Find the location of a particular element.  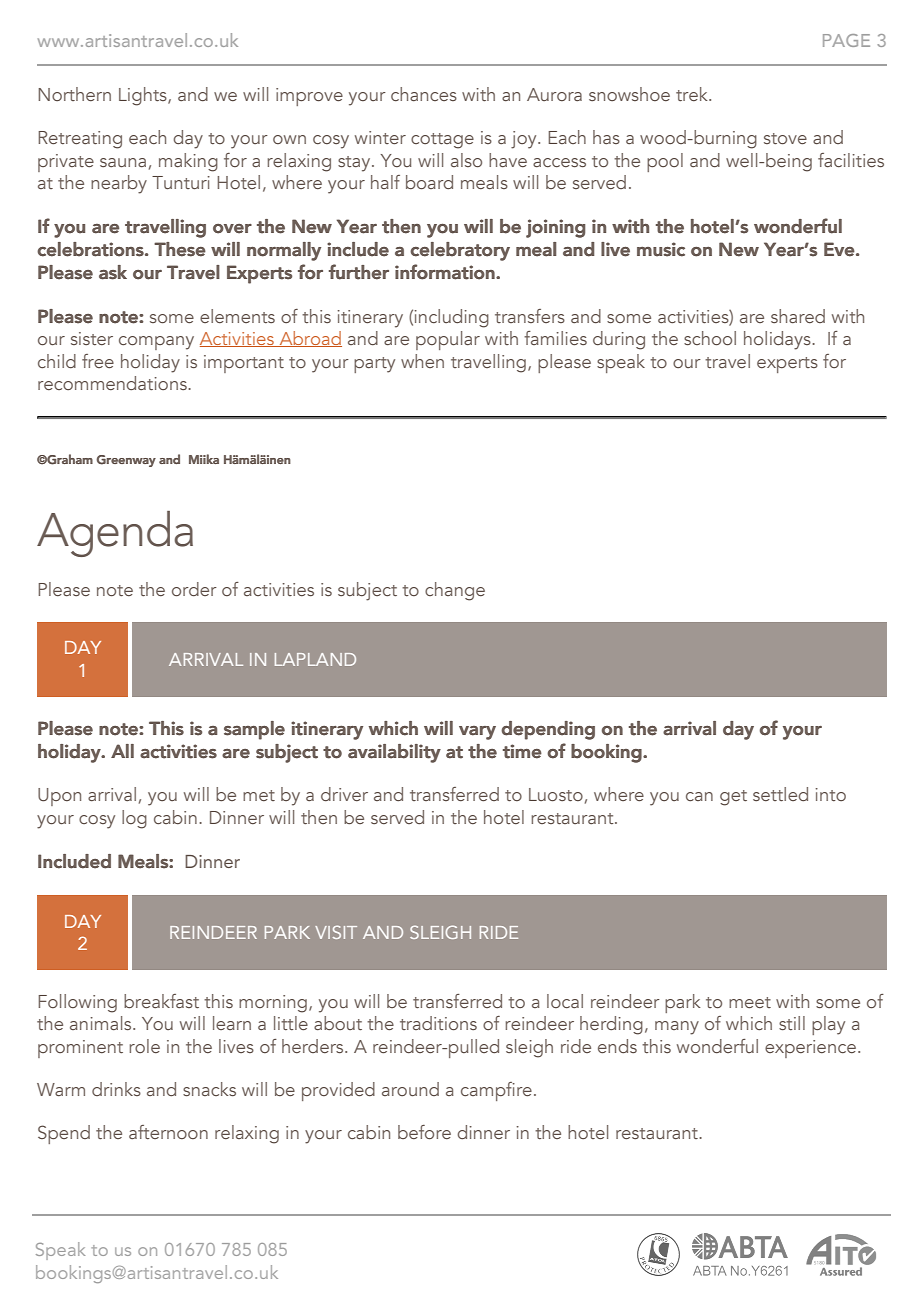

recommendations is located at coordinates (113, 383).
